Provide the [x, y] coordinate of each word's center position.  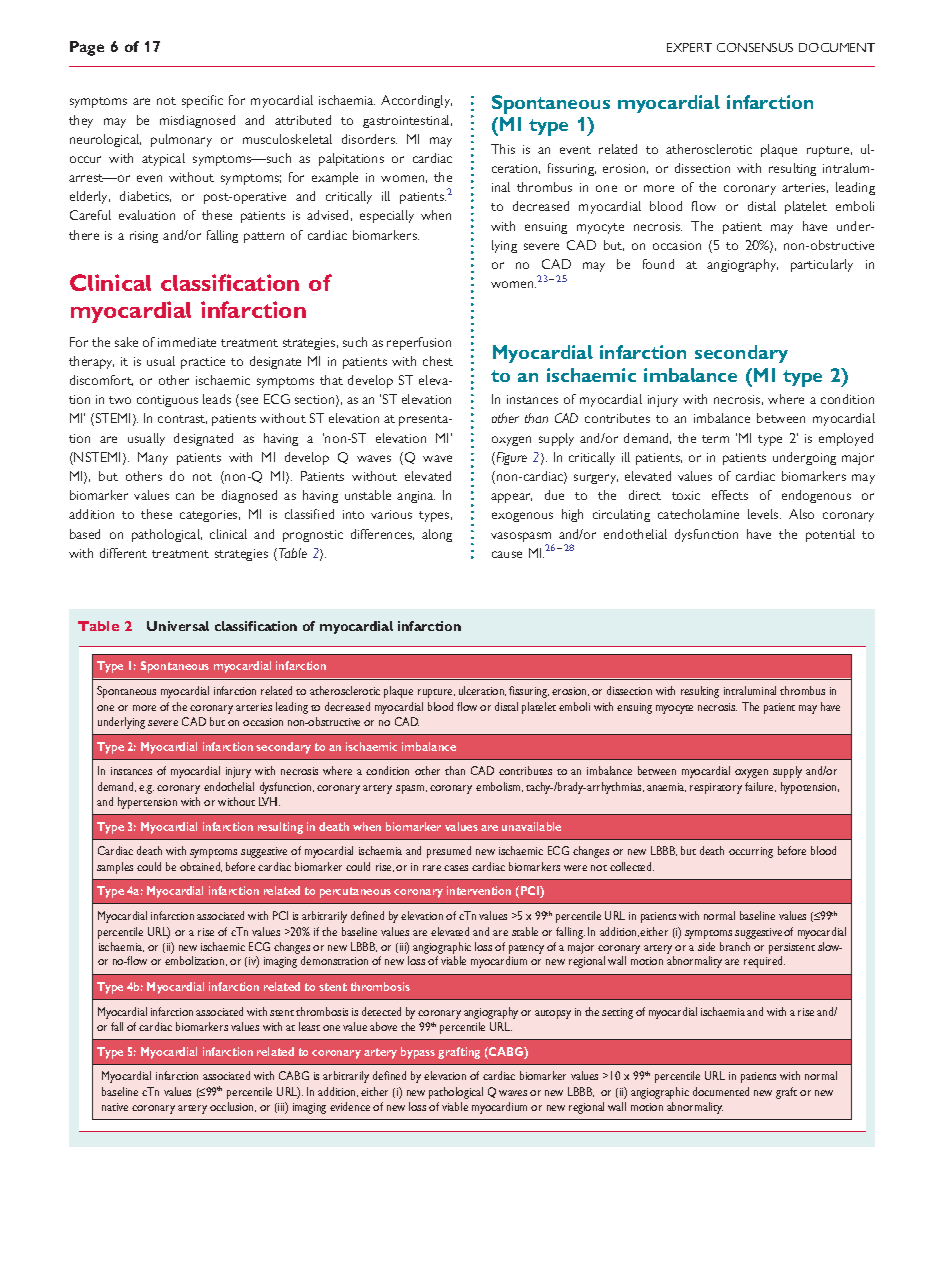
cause [507, 554]
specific [202, 101]
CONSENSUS [755, 47]
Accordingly [416, 101]
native [115, 1107]
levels [764, 514]
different [123, 553]
